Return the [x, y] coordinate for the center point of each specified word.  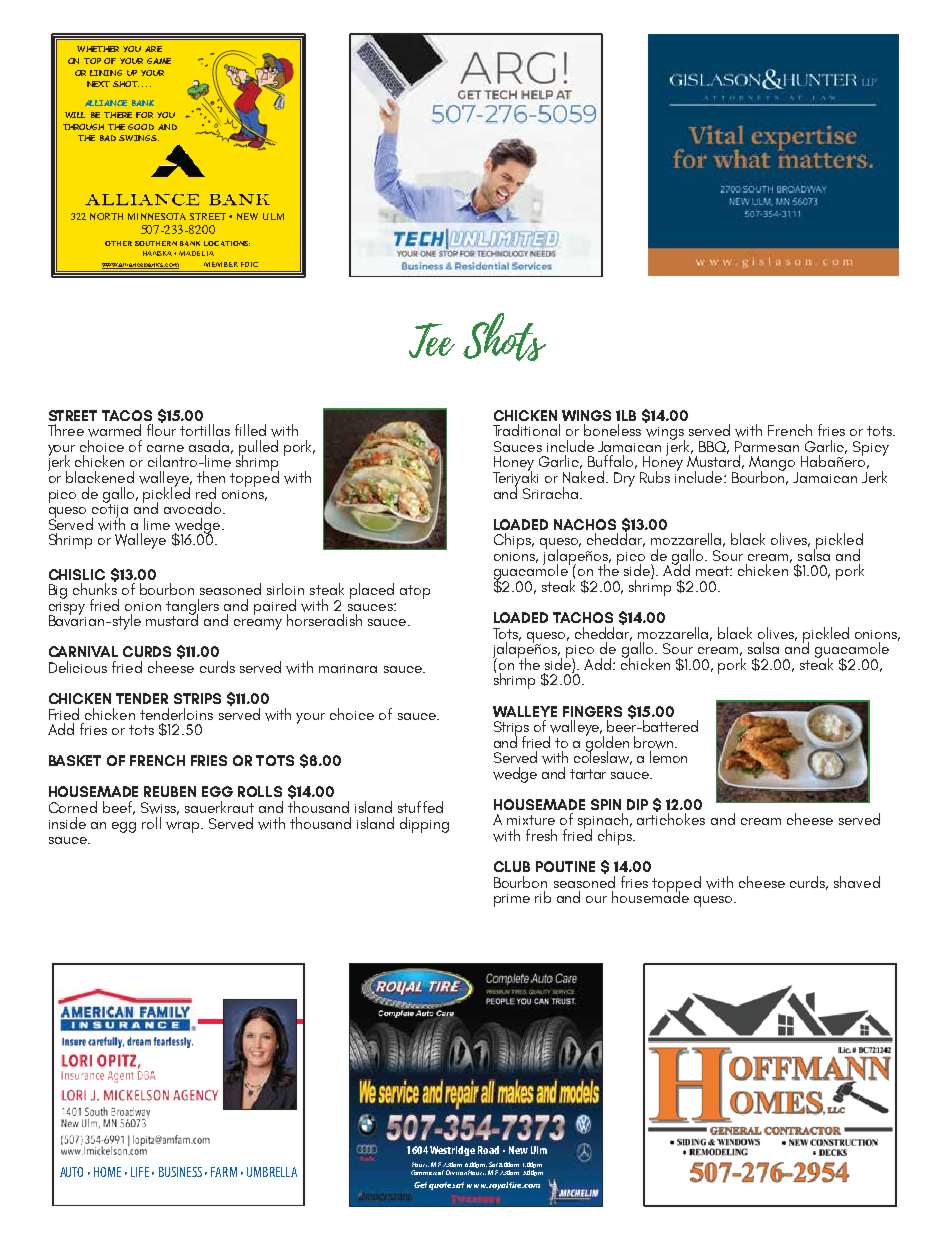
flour [161, 429]
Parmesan [767, 446]
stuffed [420, 807]
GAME [159, 61]
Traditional [526, 430]
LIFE [140, 1172]
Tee [432, 340]
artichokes [671, 818]
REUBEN [170, 791]
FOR [144, 115]
